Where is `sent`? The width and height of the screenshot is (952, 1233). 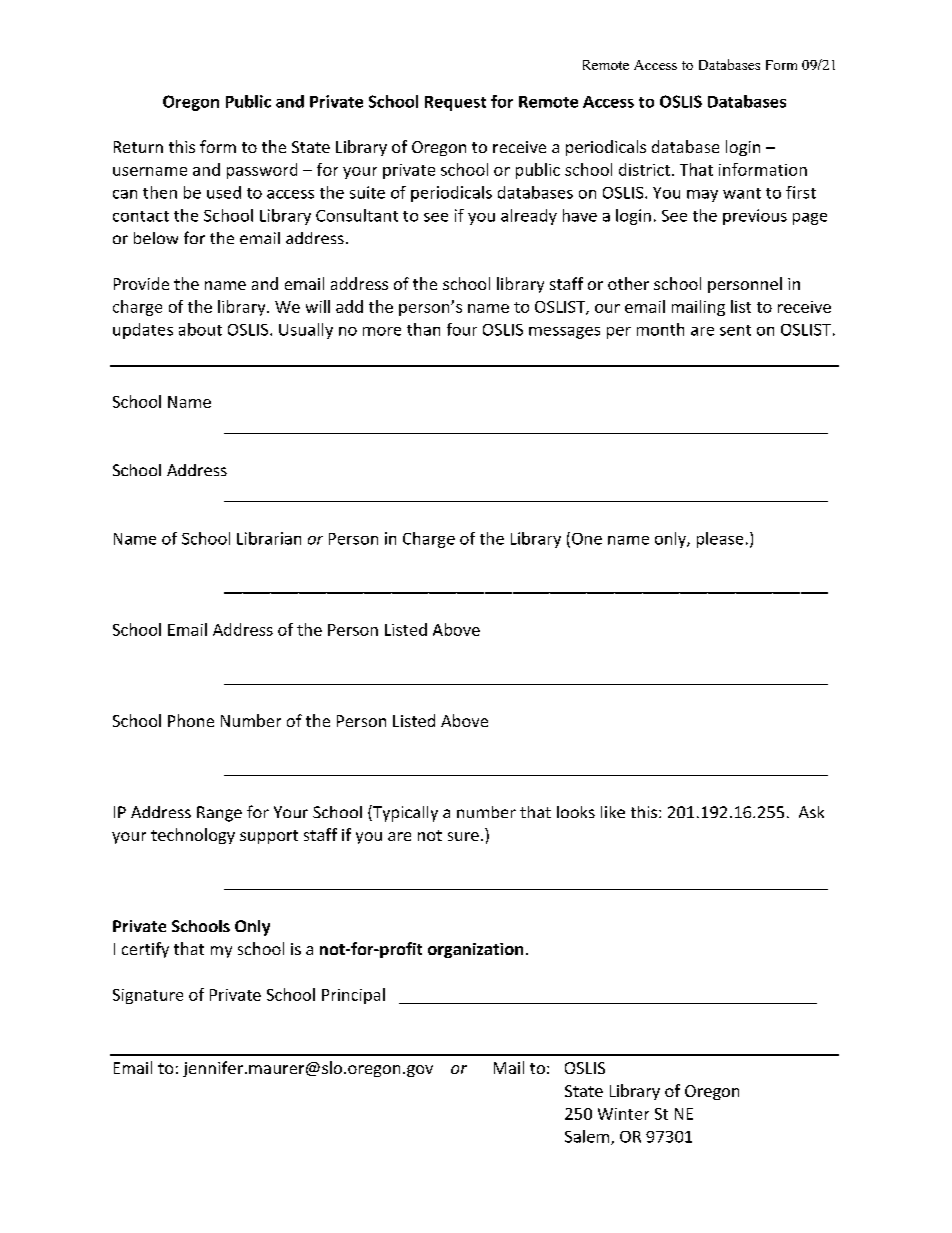
sent is located at coordinates (735, 330).
